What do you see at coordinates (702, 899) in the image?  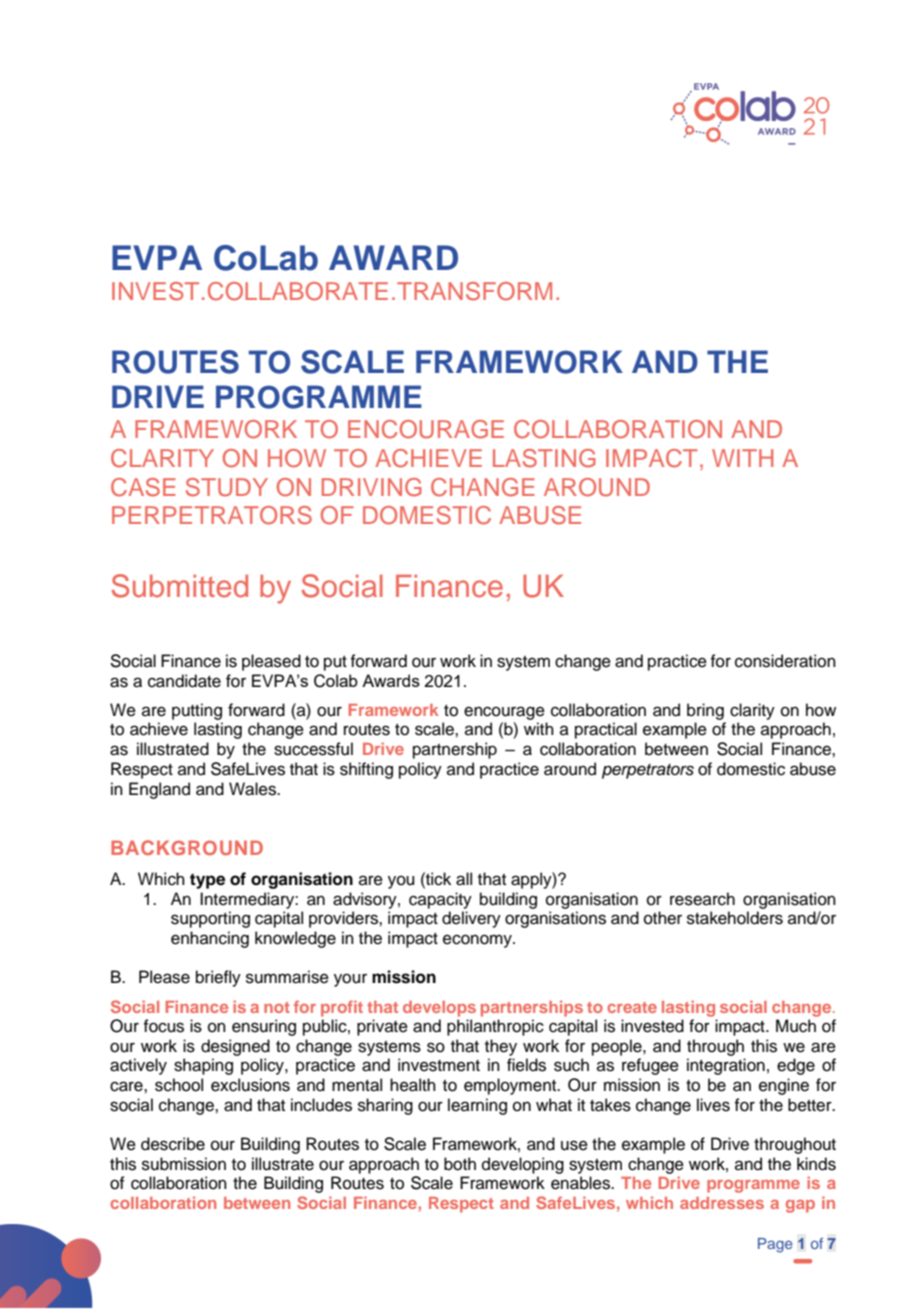 I see `research` at bounding box center [702, 899].
